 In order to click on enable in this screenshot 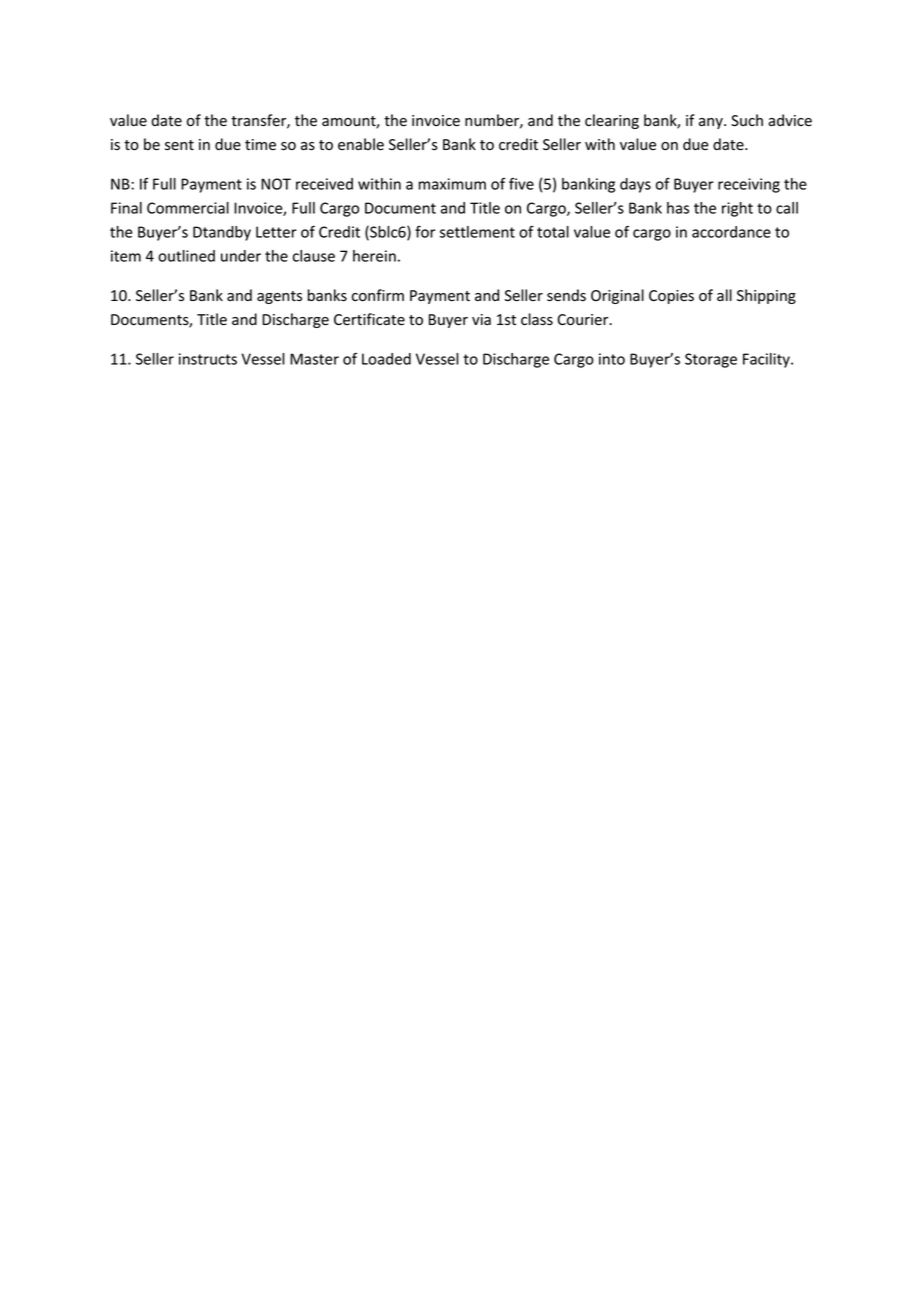, I will do `click(361, 144)`.
